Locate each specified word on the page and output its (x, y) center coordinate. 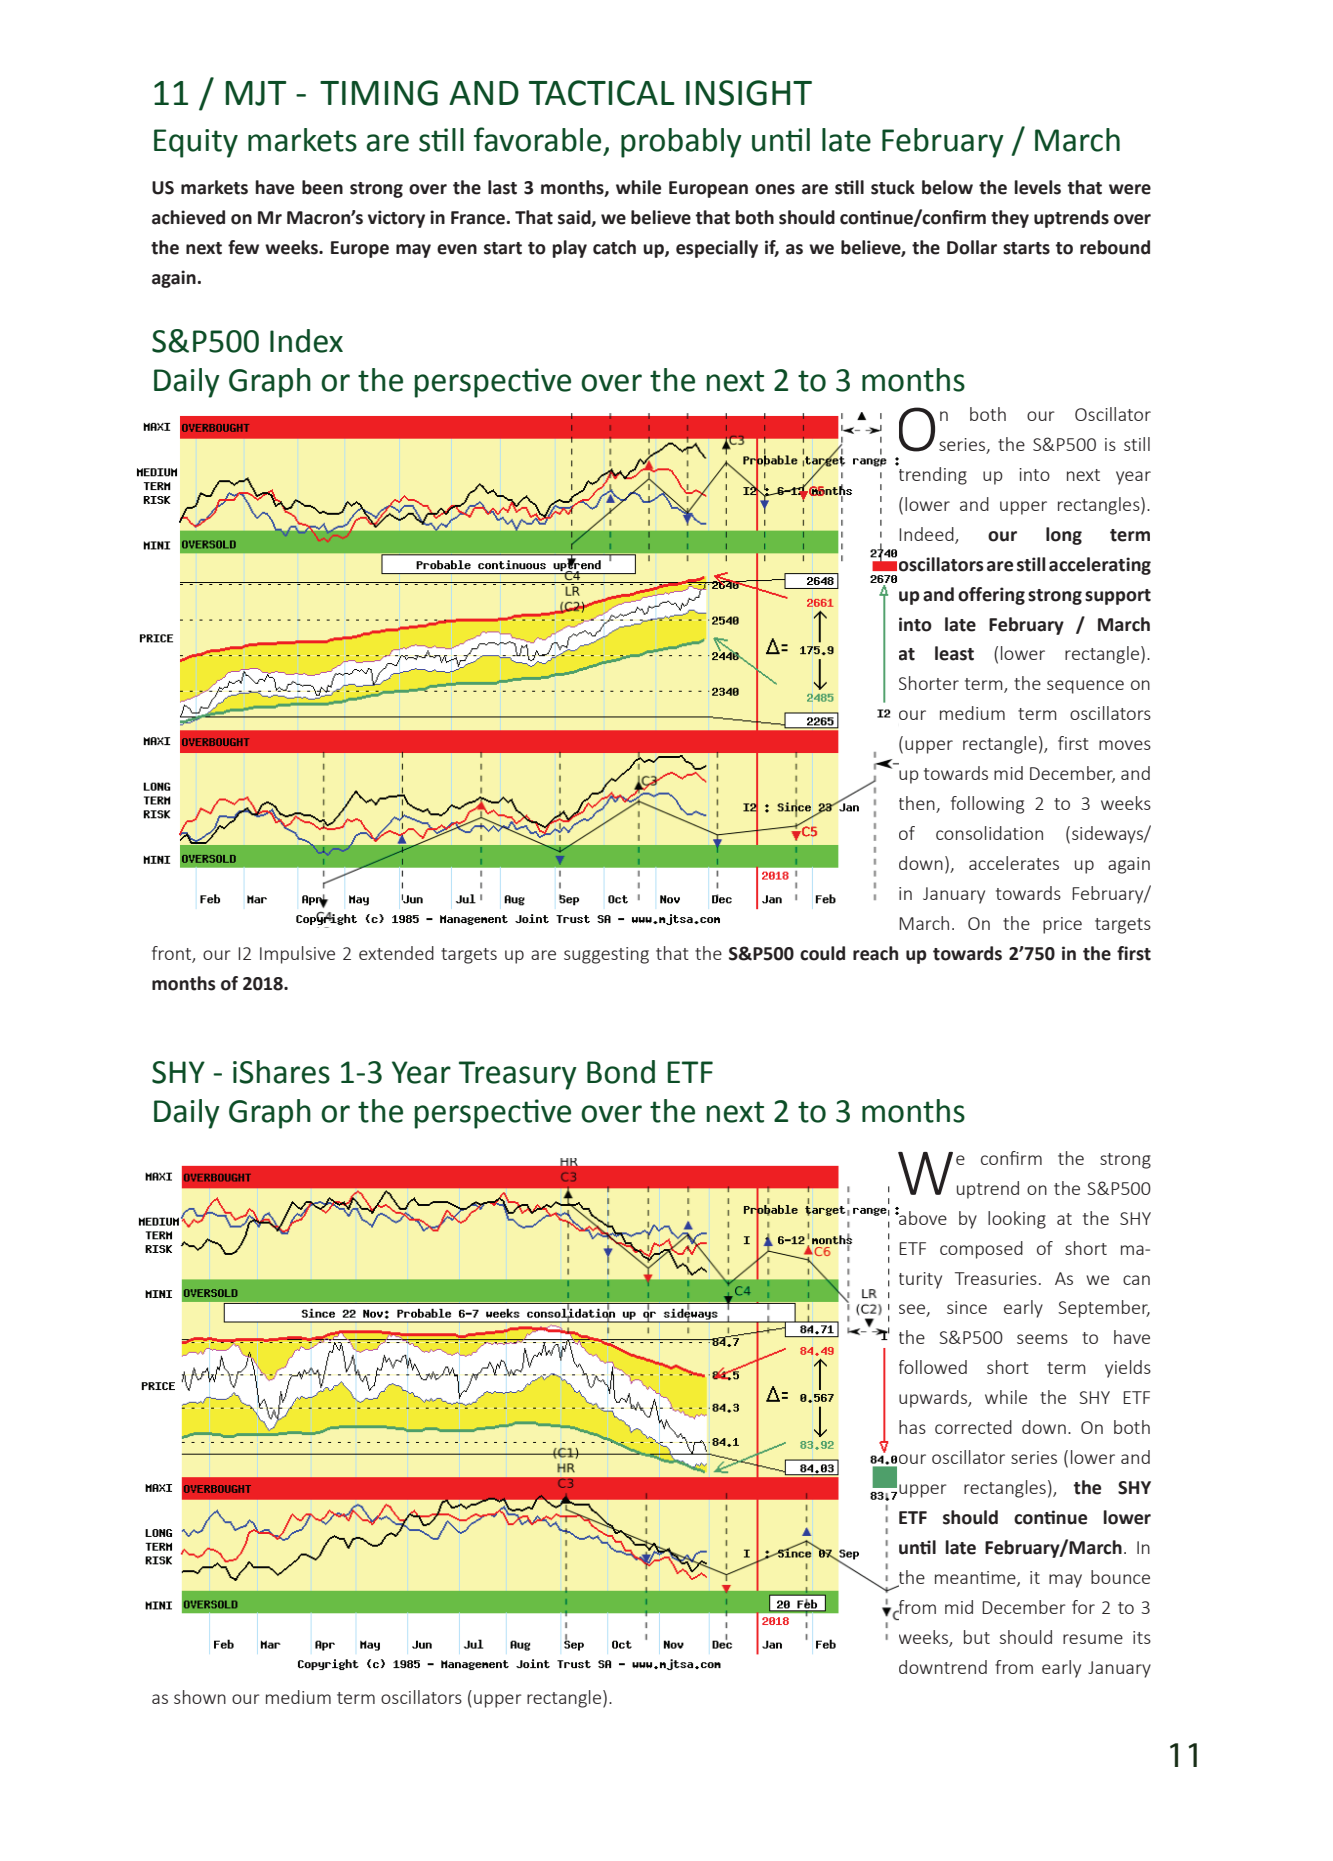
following (987, 805)
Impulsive (297, 955)
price (1062, 925)
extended (396, 953)
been (322, 187)
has (912, 1427)
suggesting (606, 955)
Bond (621, 1072)
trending (931, 474)
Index (306, 341)
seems (1042, 1339)
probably (681, 143)
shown (200, 1697)
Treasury (518, 1075)
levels (1038, 187)
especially (717, 249)
